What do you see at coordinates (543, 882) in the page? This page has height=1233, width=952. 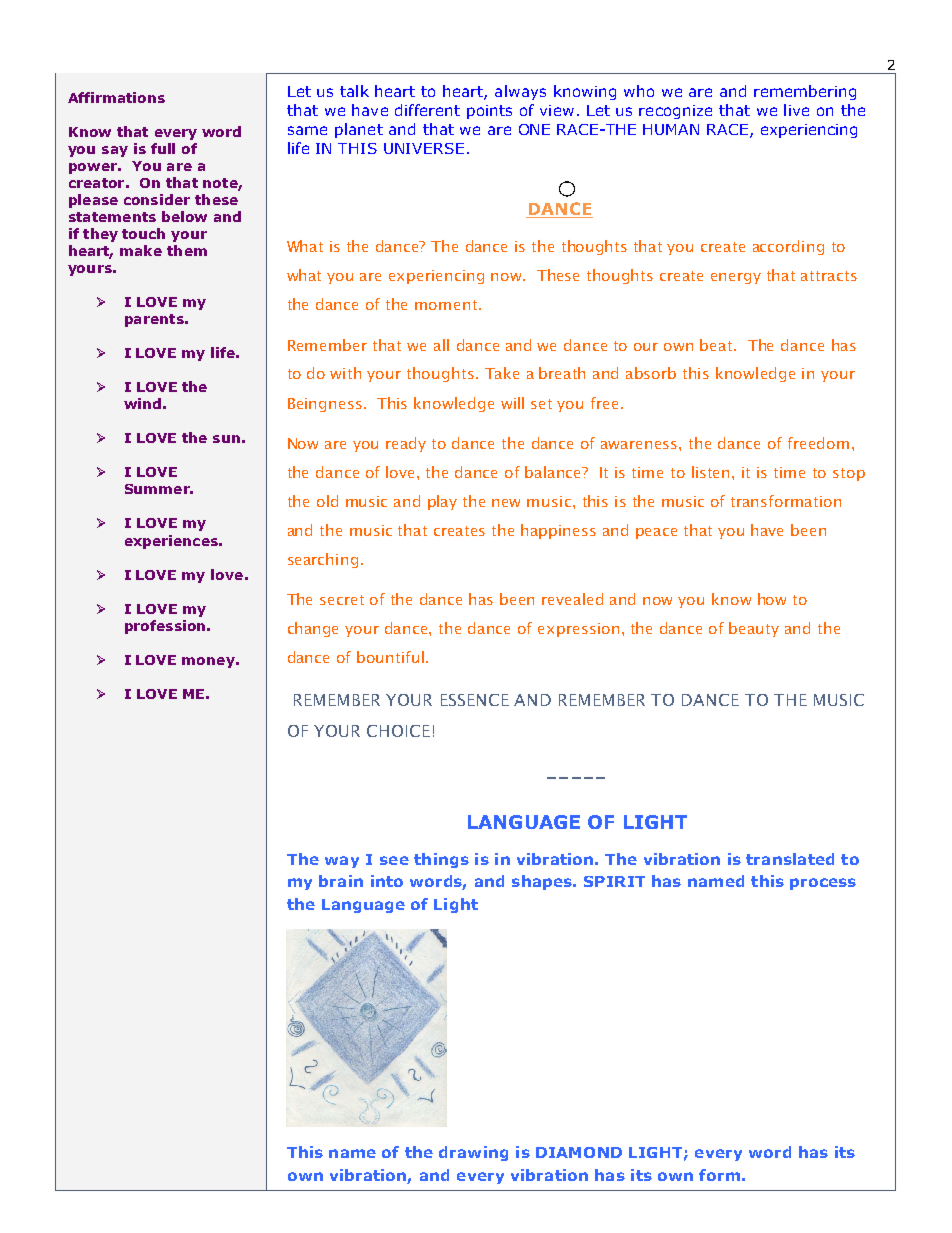 I see `shapes` at bounding box center [543, 882].
